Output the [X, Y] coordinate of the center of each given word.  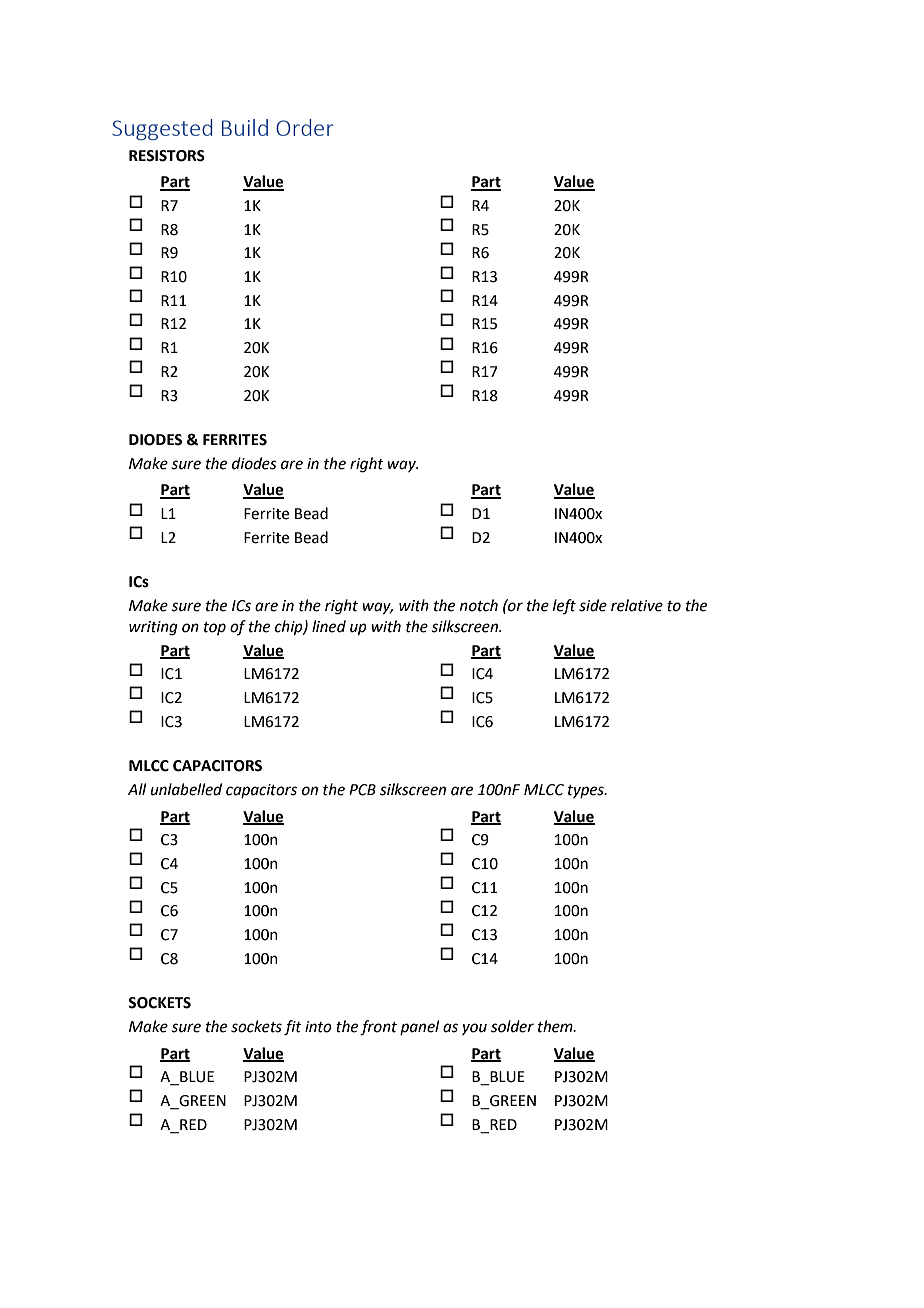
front [378, 1028]
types [587, 791]
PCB [362, 790]
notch [479, 605]
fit [293, 1028]
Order [305, 127]
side [593, 605]
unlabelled [186, 789]
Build [245, 127]
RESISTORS [167, 156]
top [215, 628]
